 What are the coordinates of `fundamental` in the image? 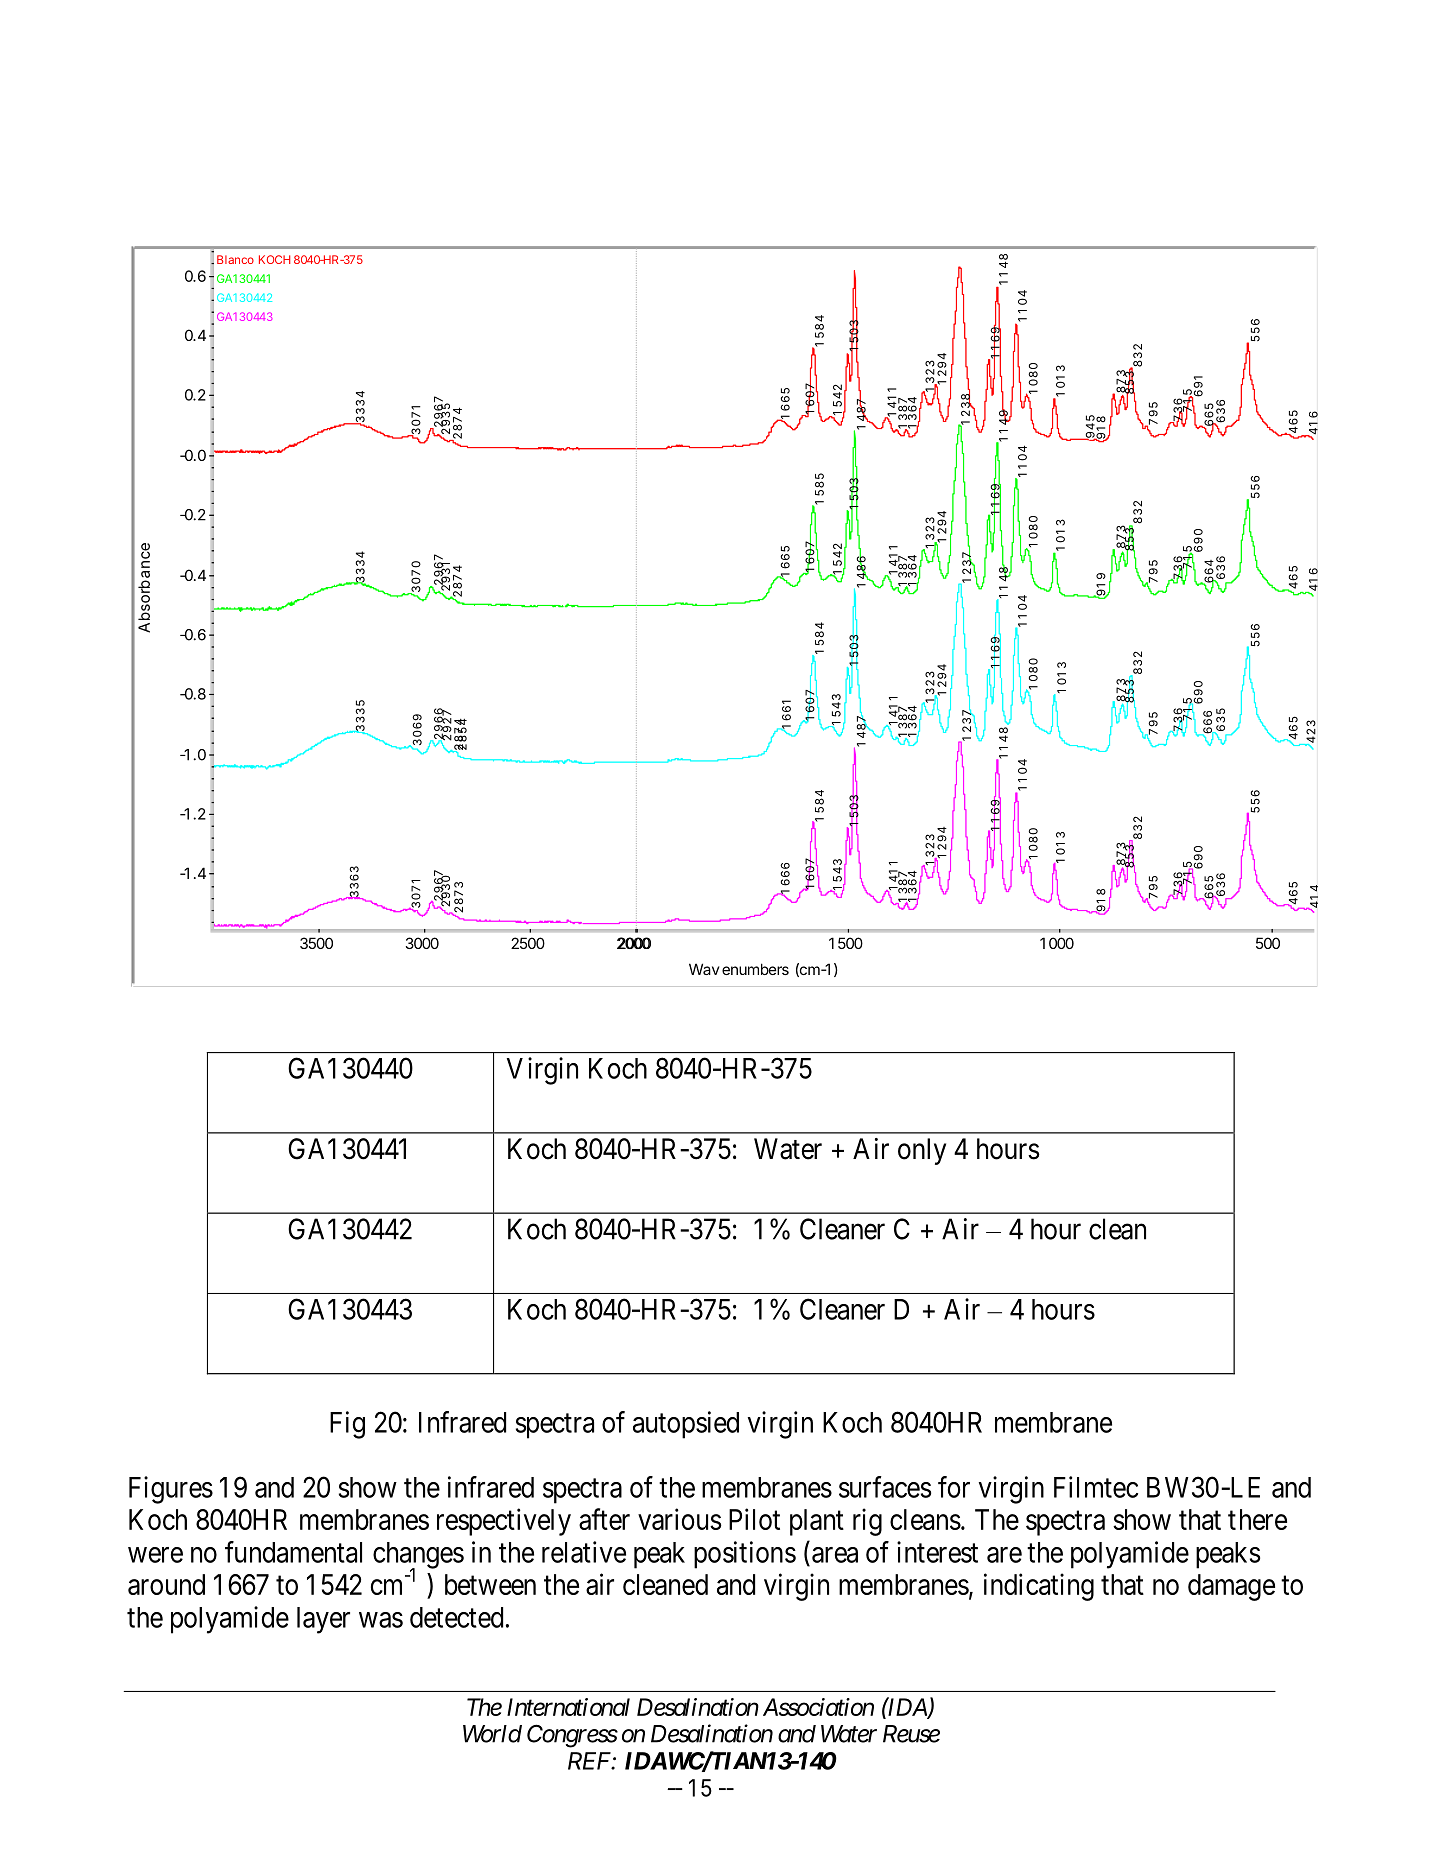 It's located at (293, 1552).
